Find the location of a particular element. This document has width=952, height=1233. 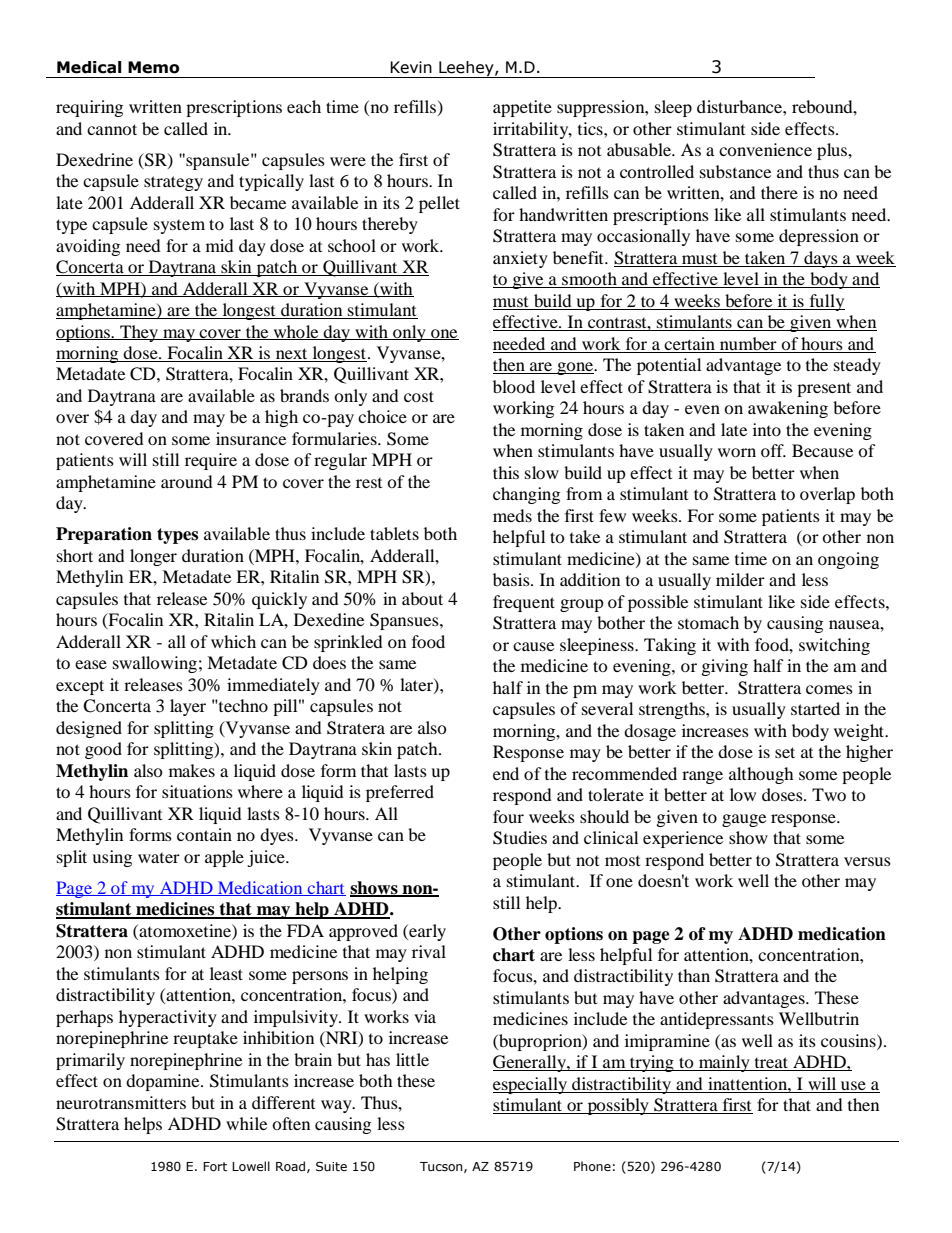

appetite is located at coordinates (522, 108).
